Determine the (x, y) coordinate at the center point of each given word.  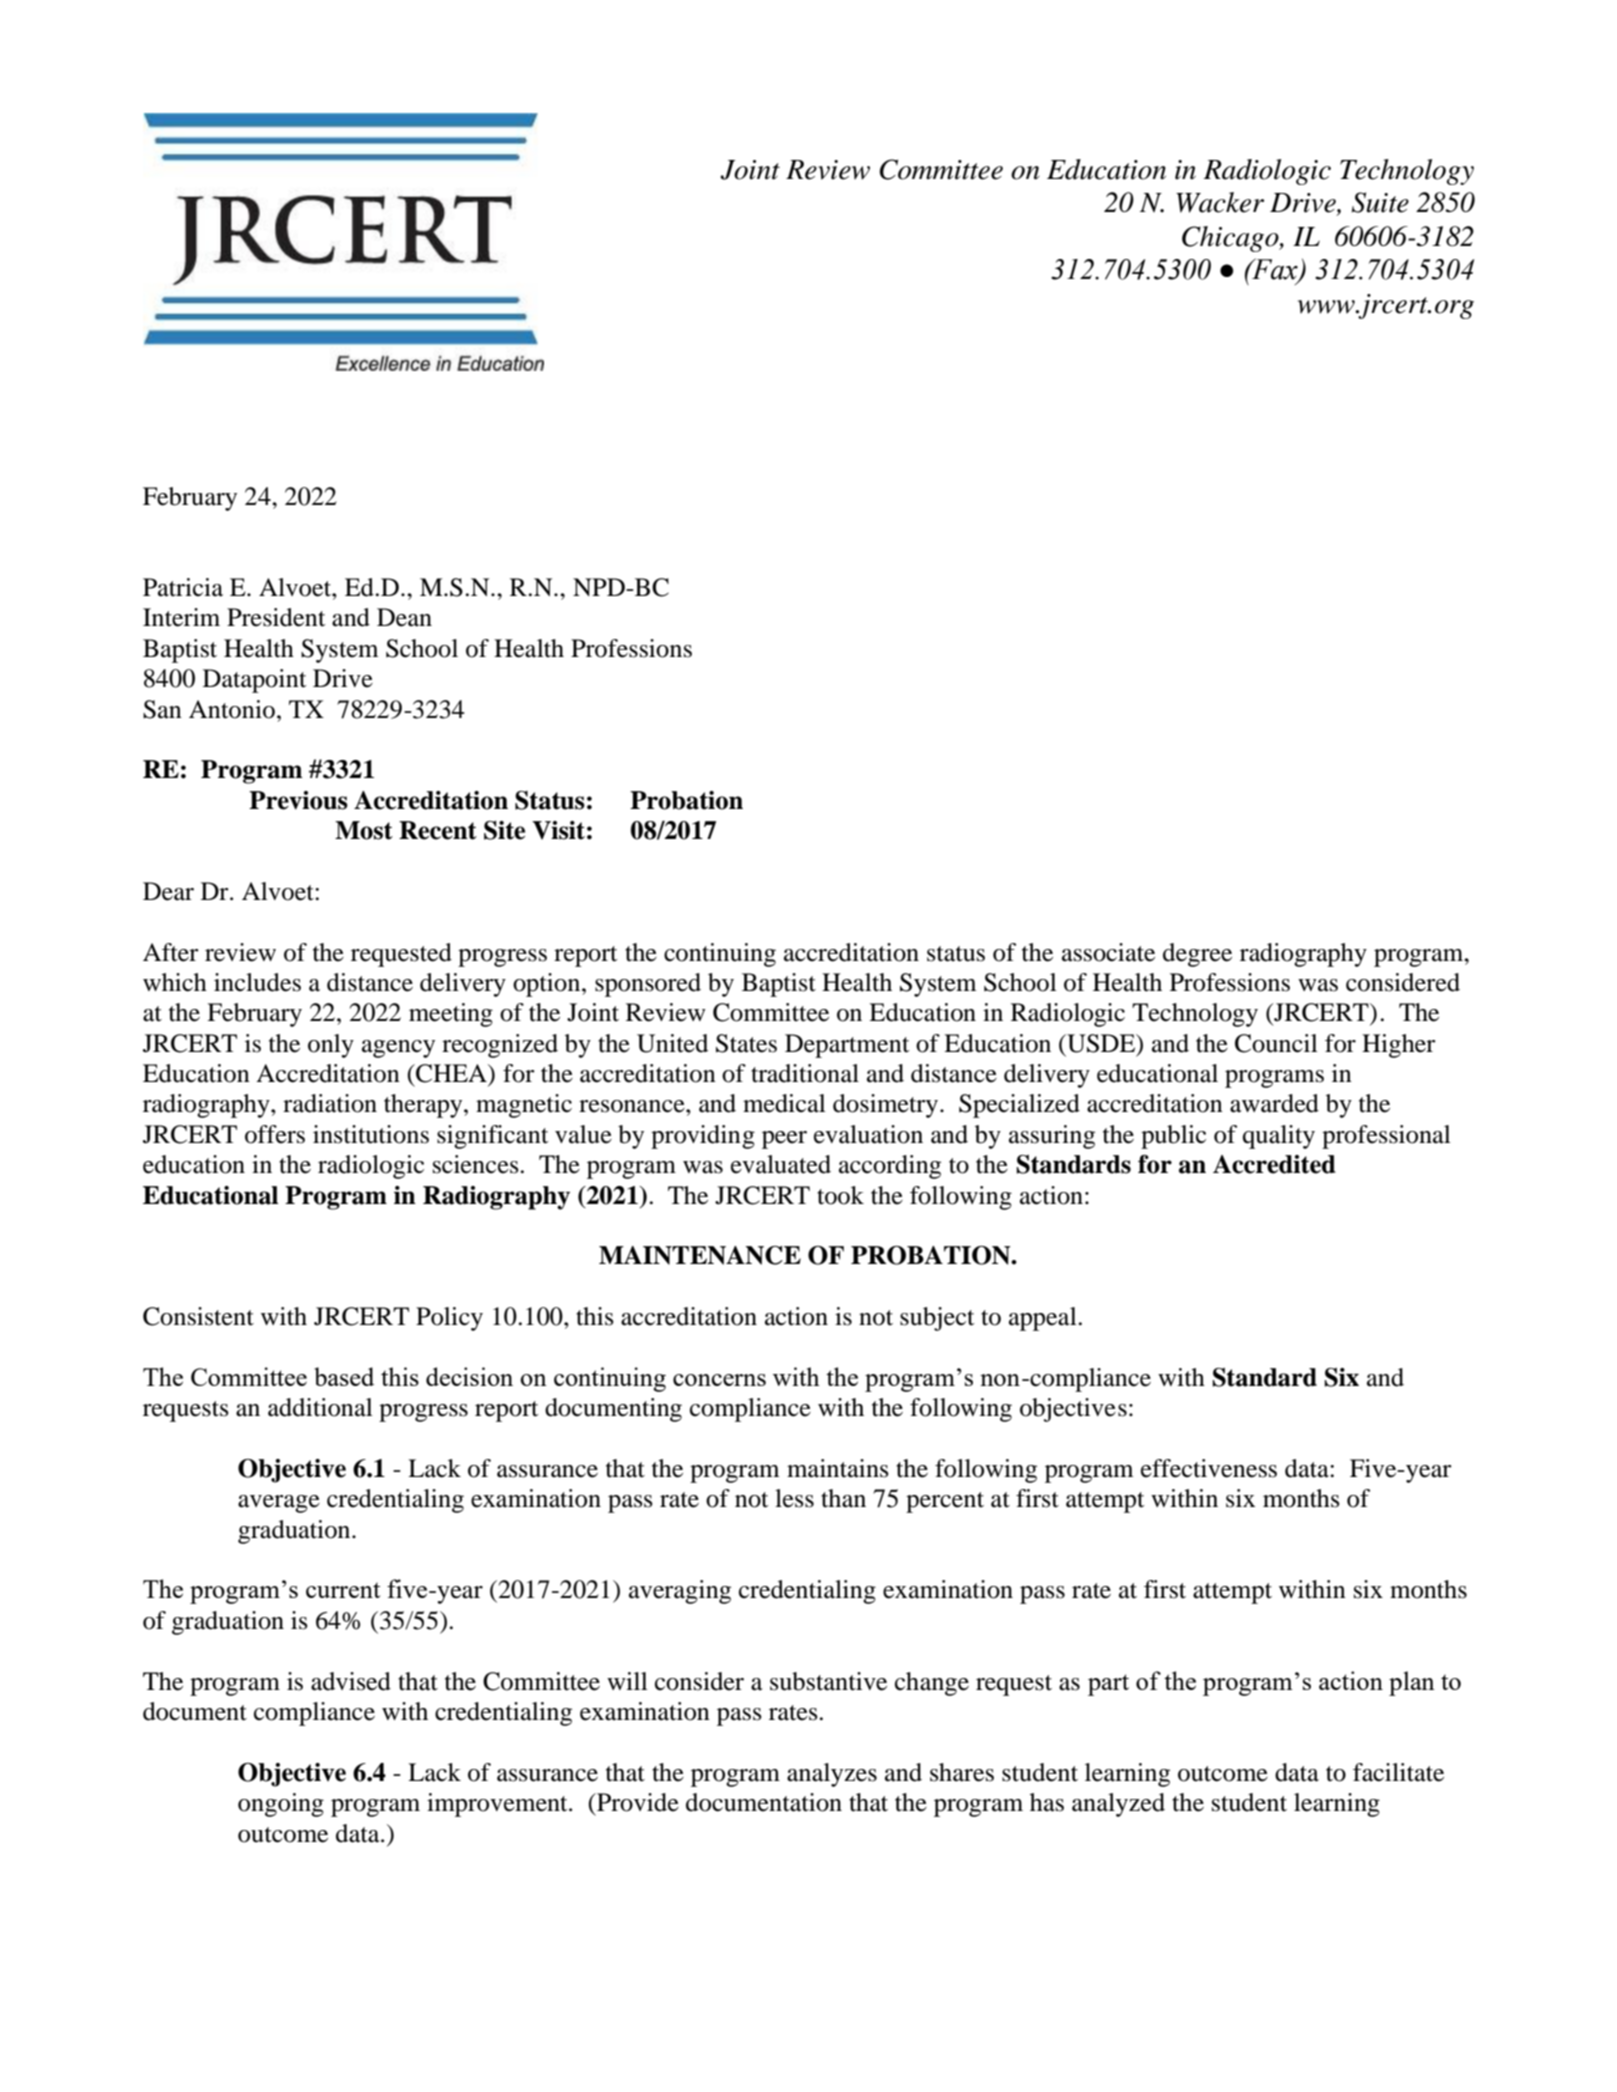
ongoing (281, 1805)
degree (1197, 955)
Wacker (1220, 202)
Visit (558, 830)
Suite (1380, 202)
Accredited (1274, 1164)
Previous (298, 800)
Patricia (183, 587)
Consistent (198, 1316)
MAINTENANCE (700, 1255)
